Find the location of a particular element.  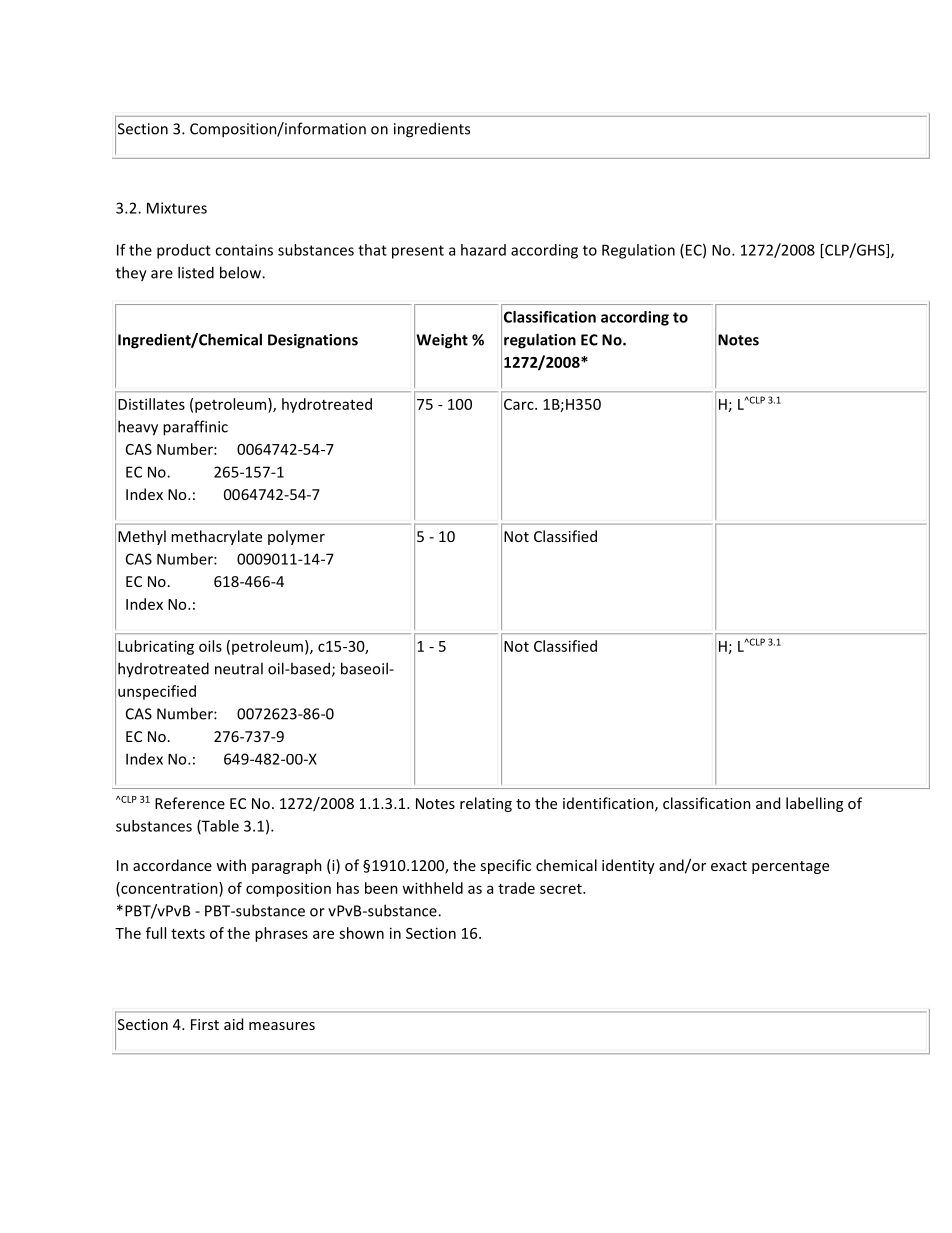

labelling is located at coordinates (814, 804).
